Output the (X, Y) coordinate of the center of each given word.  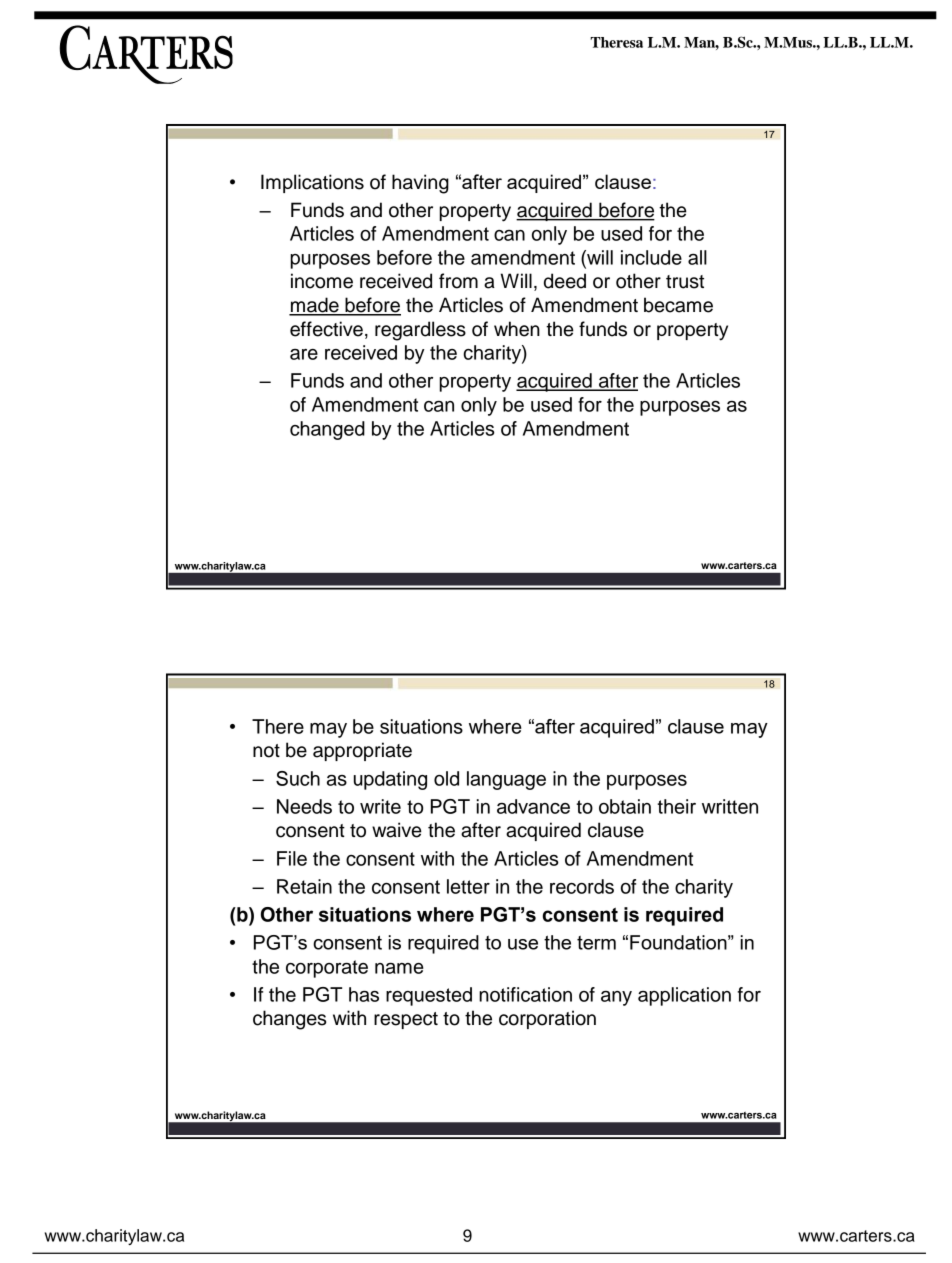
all (697, 257)
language (506, 780)
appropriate (362, 751)
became (678, 305)
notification (525, 994)
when (517, 329)
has (364, 994)
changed (327, 430)
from (458, 281)
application (684, 996)
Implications (312, 183)
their (676, 806)
